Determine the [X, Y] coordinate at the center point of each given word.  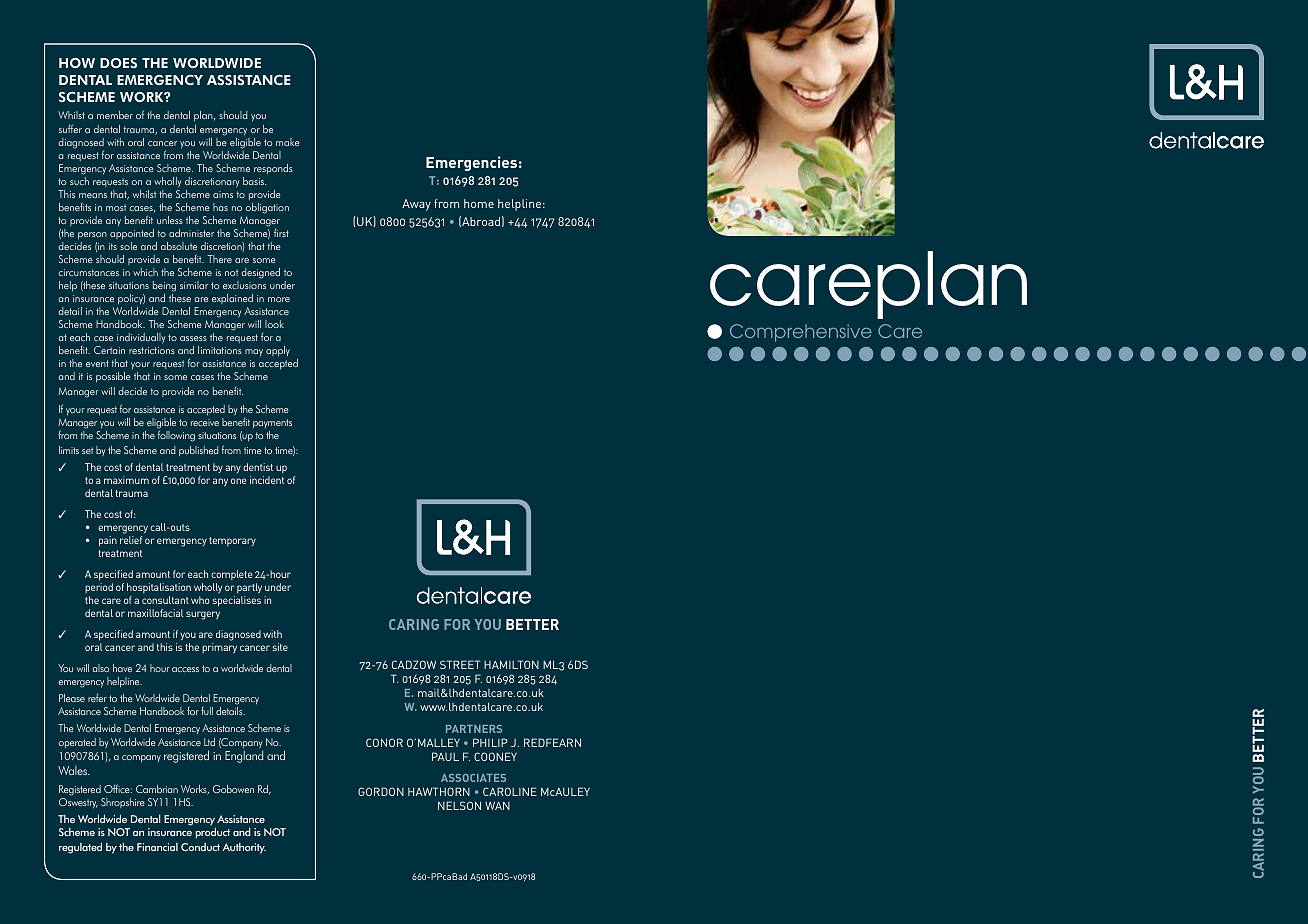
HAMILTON [511, 664]
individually [141, 338]
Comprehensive [801, 333]
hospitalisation [159, 588]
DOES [118, 63]
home [479, 203]
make [287, 142]
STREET [460, 664]
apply [278, 351]
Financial [157, 847]
